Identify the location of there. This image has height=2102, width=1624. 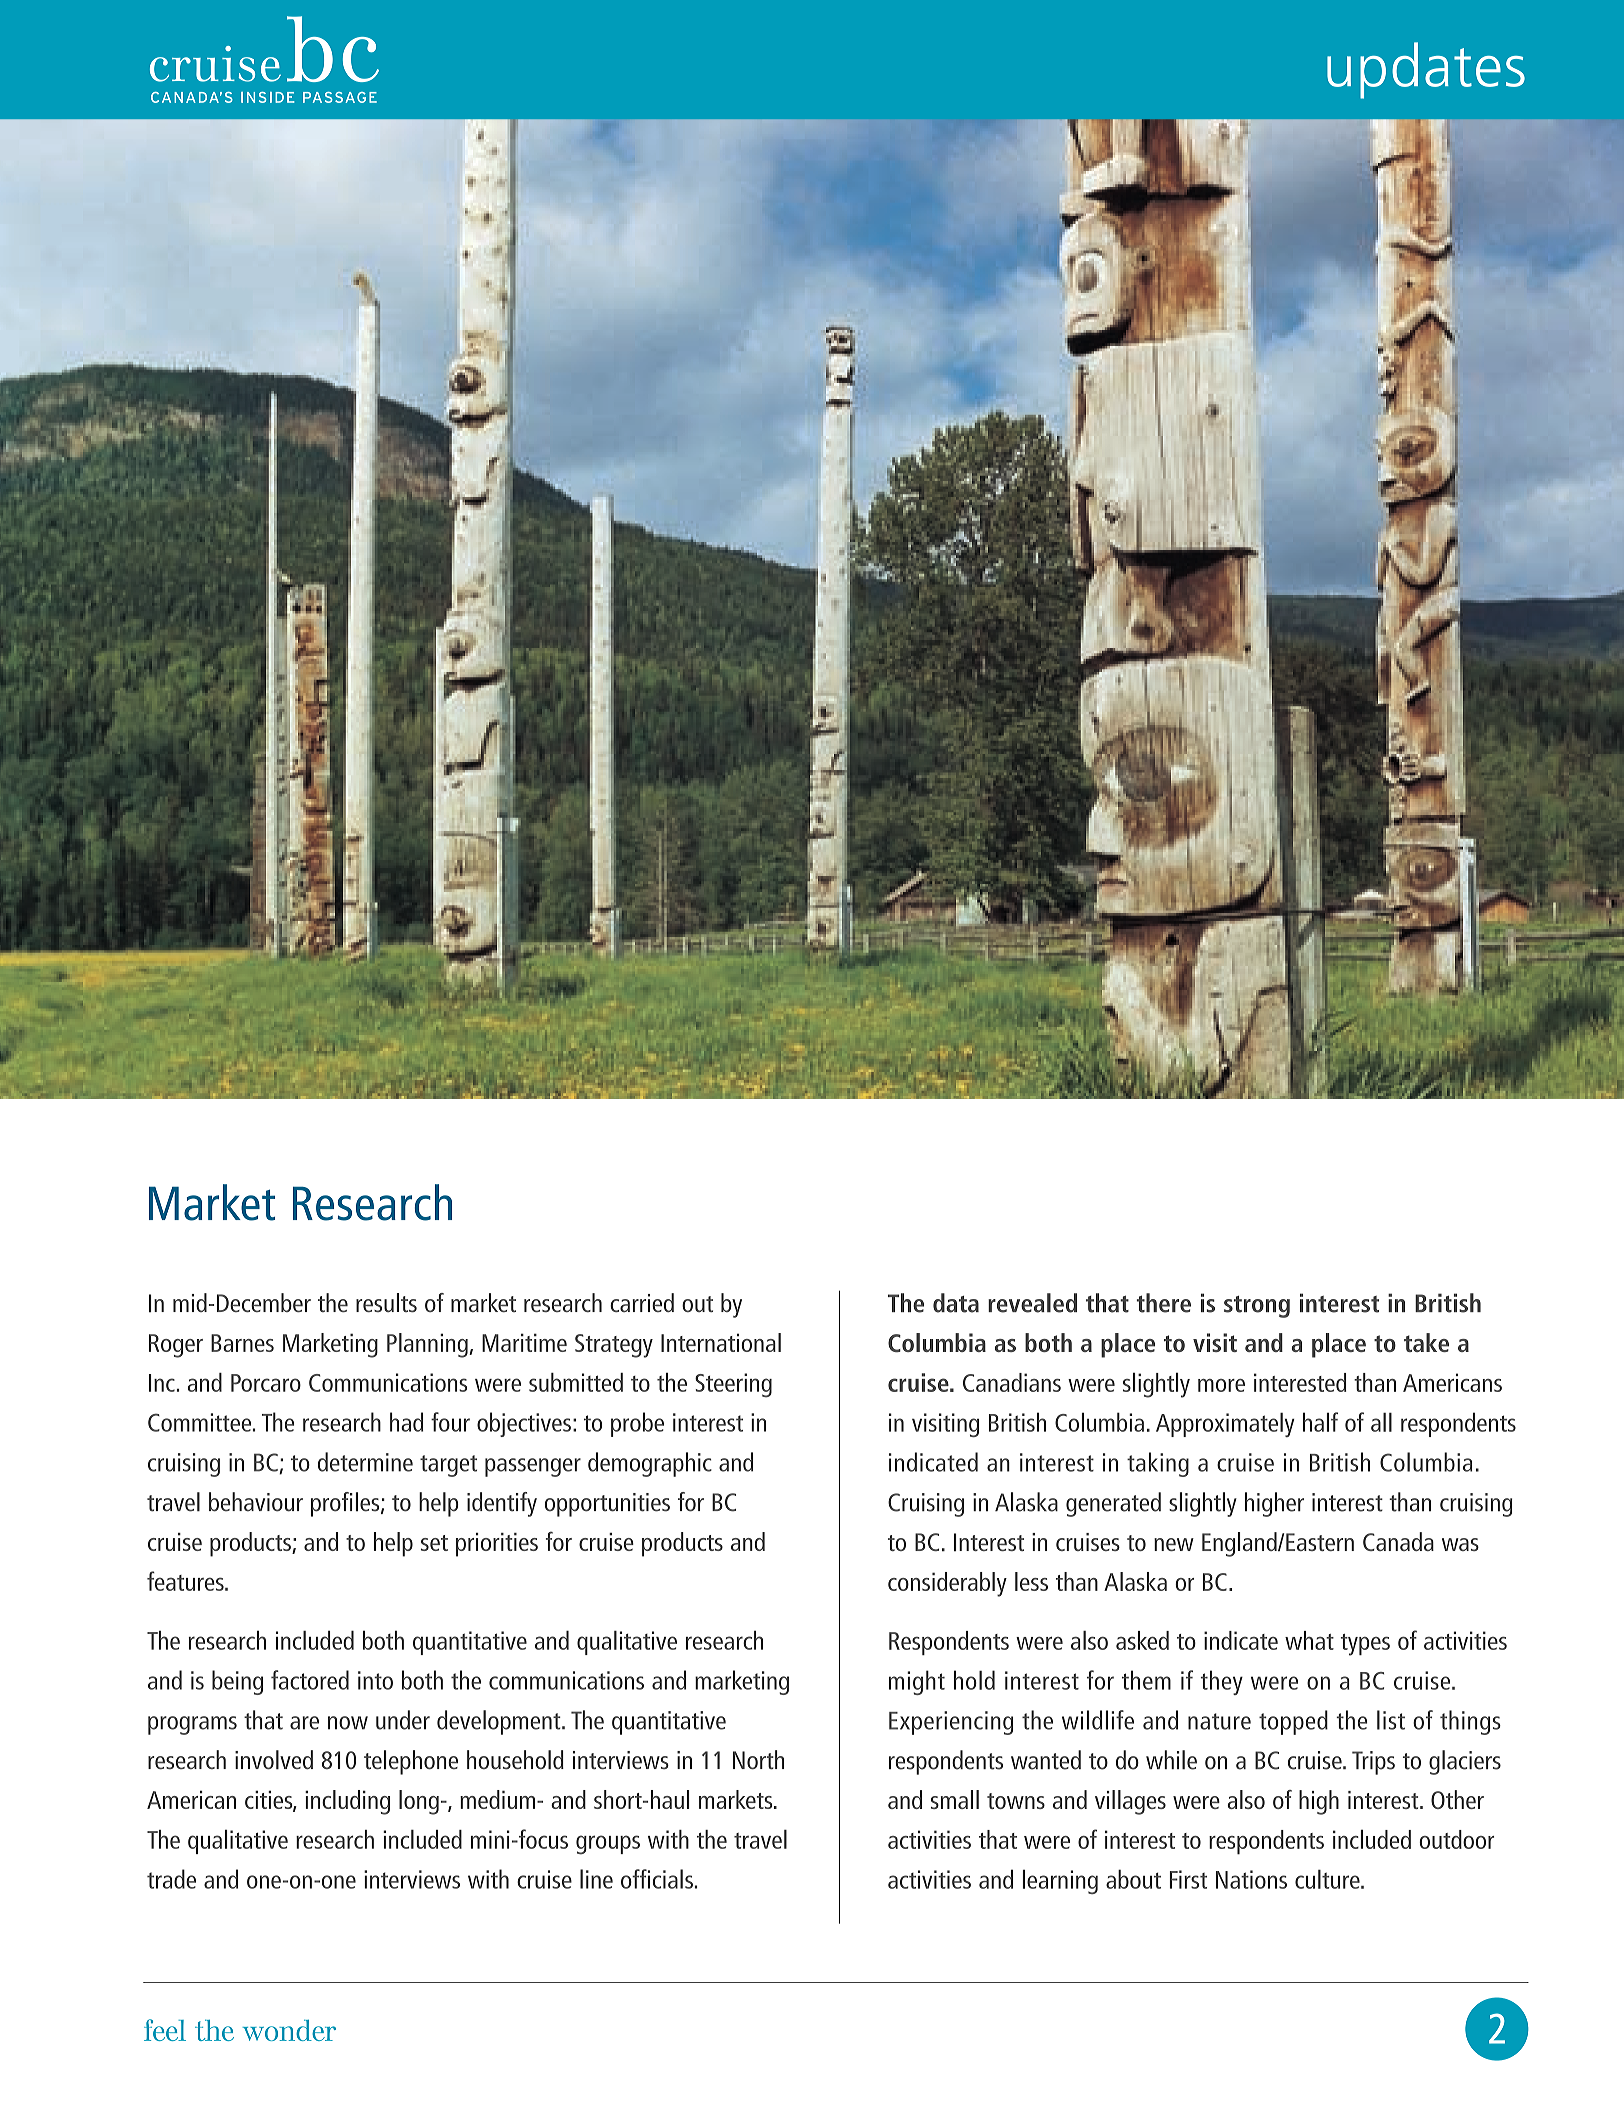
(1163, 1303).
